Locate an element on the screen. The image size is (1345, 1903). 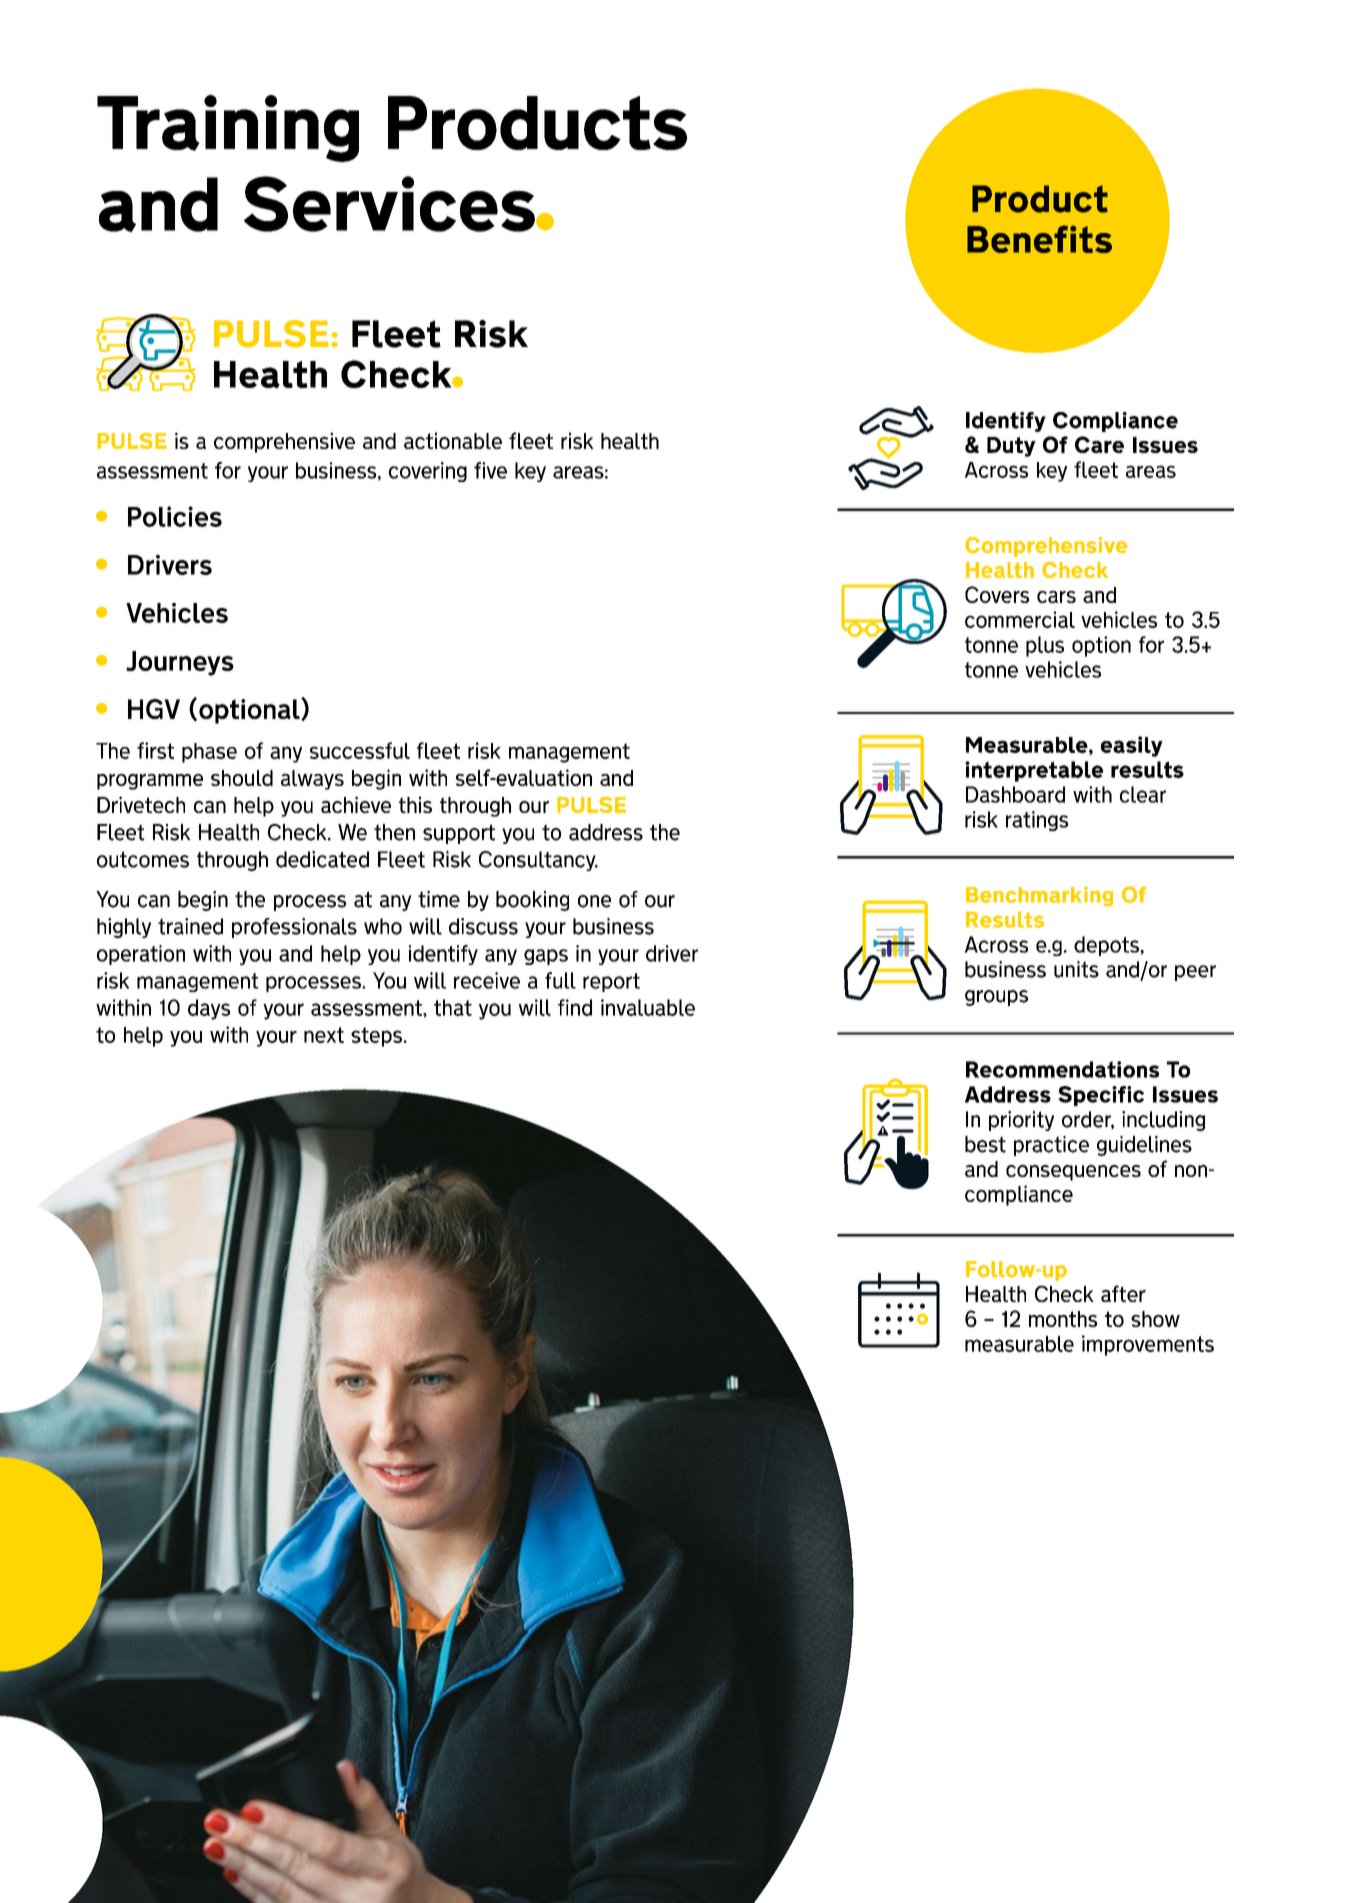
Policies is located at coordinates (175, 516).
